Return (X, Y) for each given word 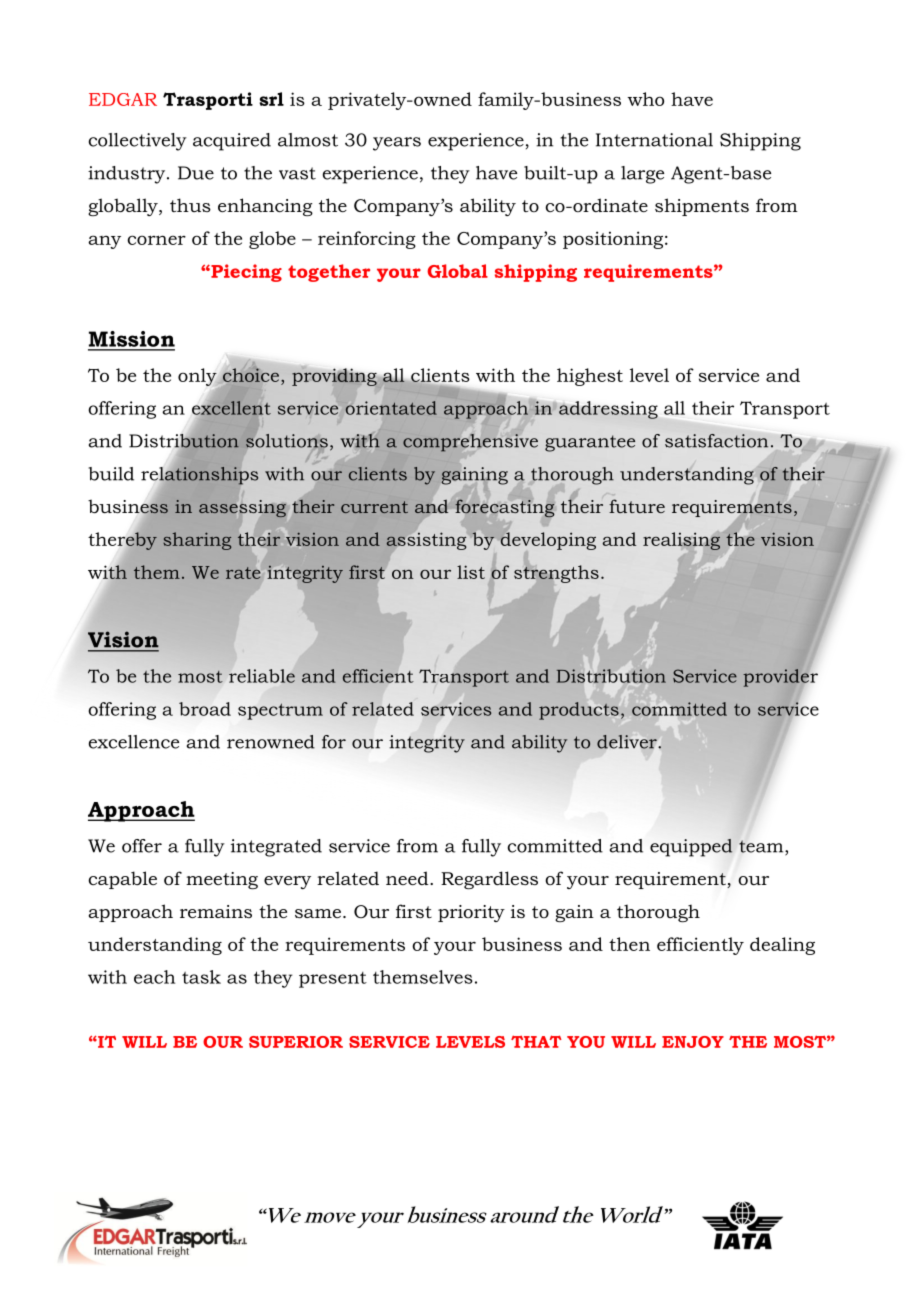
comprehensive (470, 443)
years (397, 144)
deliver (627, 742)
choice (252, 375)
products (579, 711)
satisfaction (716, 441)
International (654, 140)
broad (205, 709)
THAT (536, 1041)
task (201, 977)
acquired (232, 142)
